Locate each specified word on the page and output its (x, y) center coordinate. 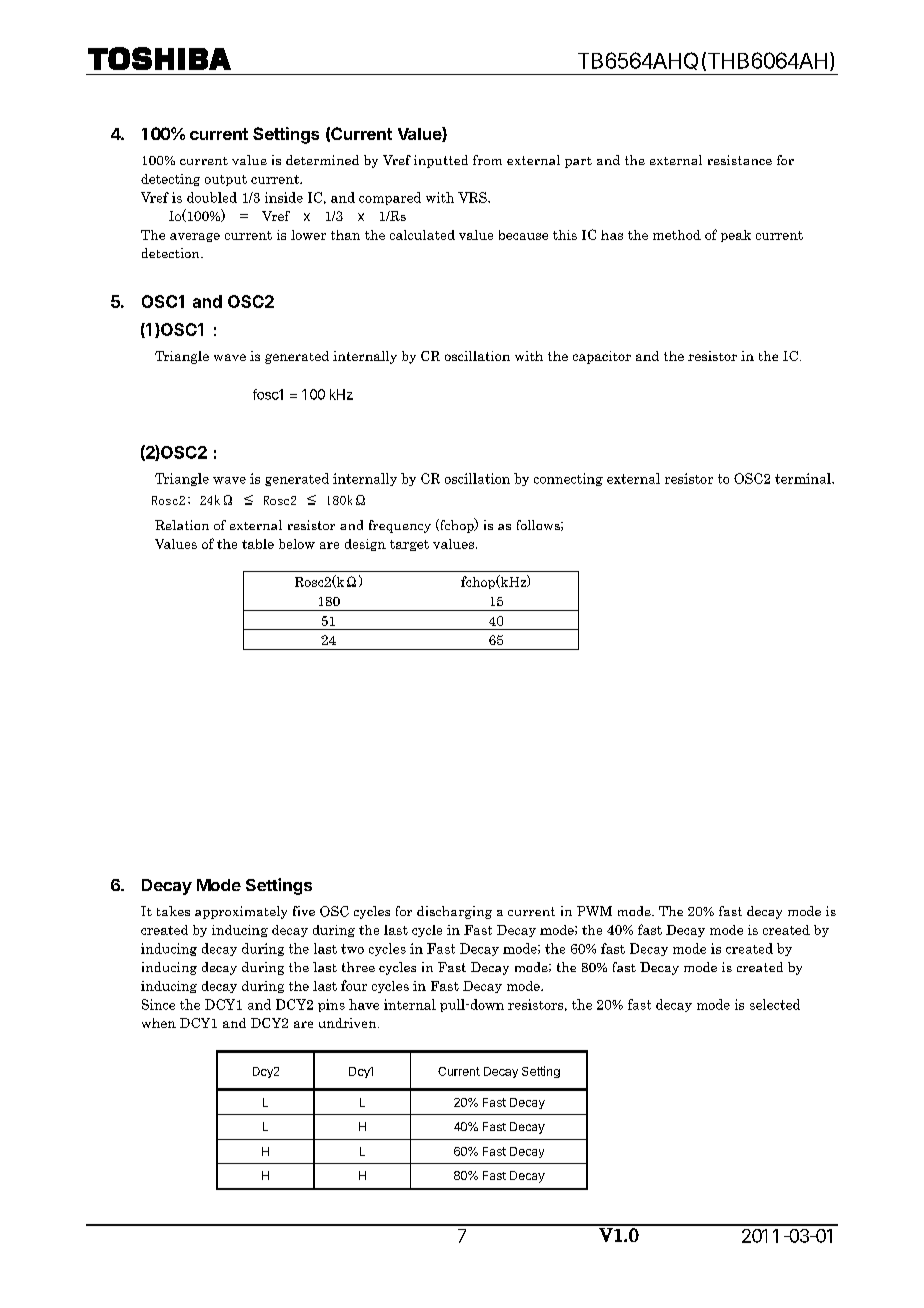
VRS (473, 197)
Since (158, 1004)
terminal (804, 478)
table (258, 544)
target (409, 545)
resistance (740, 160)
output (226, 180)
